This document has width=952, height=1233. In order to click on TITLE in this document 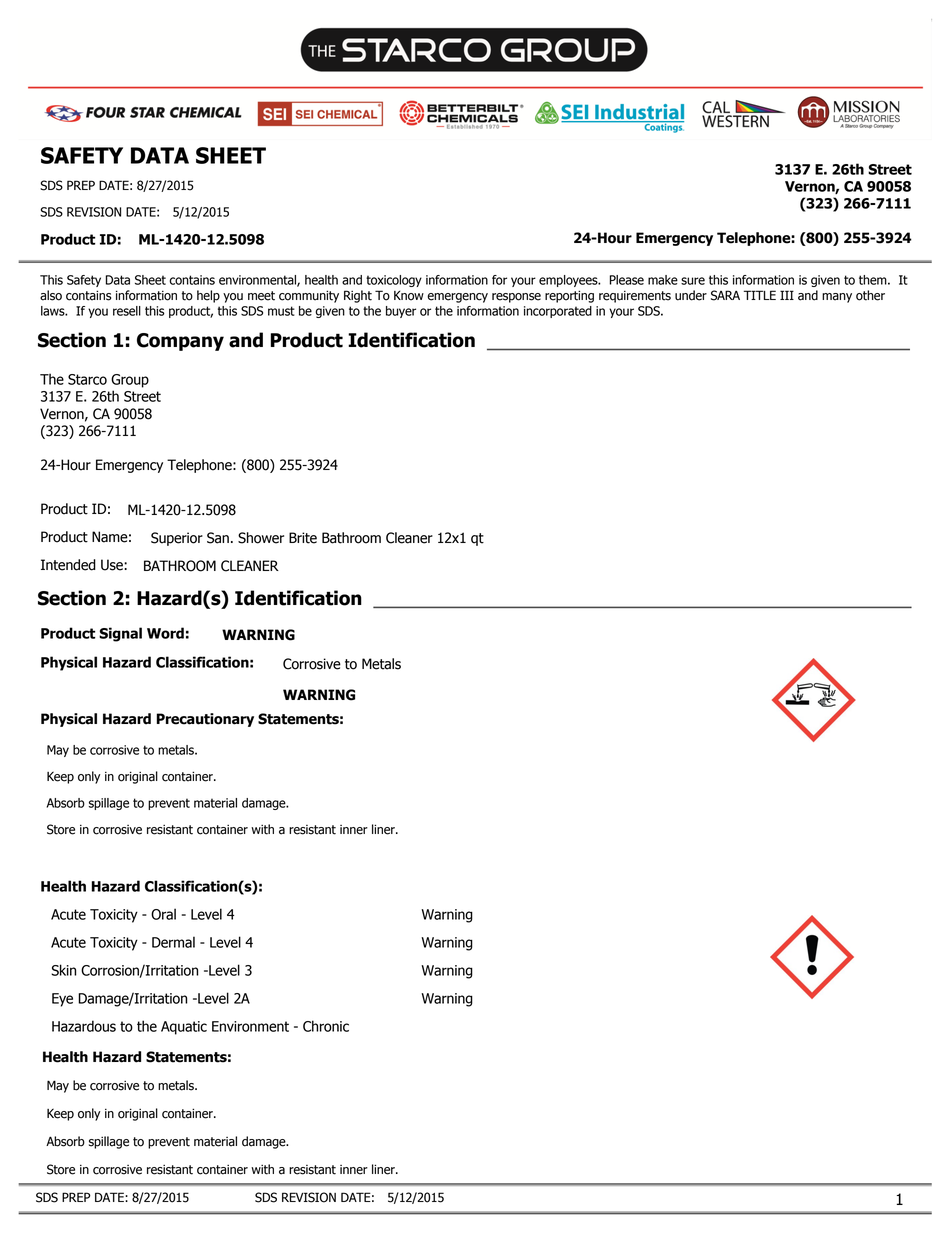, I will do `click(760, 295)`.
